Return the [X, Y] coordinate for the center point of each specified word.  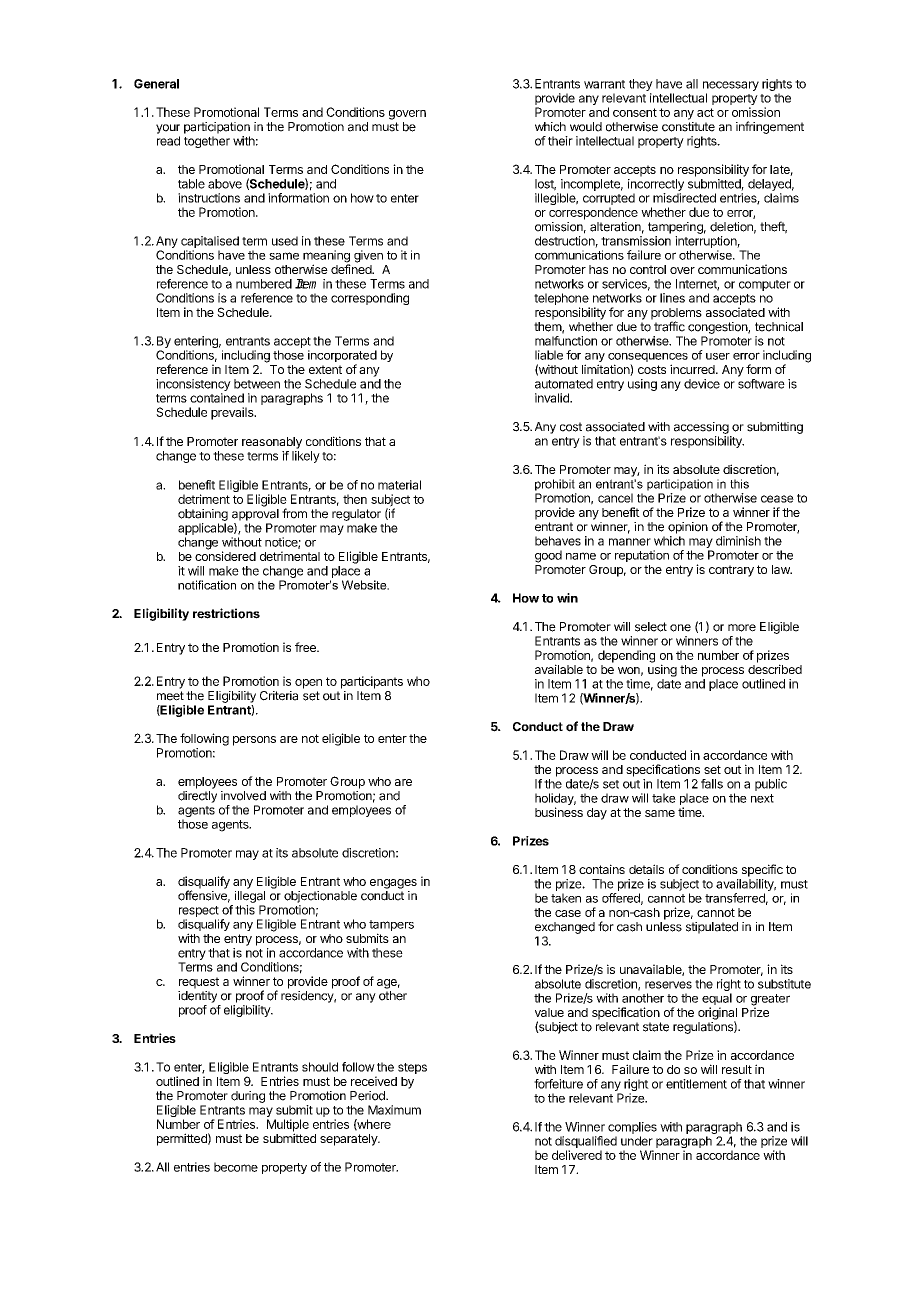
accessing [701, 428]
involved [243, 796]
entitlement [696, 1084]
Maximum [394, 1110]
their [560, 141]
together [207, 142]
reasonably [272, 443]
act [705, 112]
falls [712, 784]
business [559, 812]
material [399, 485]
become [236, 1167]
